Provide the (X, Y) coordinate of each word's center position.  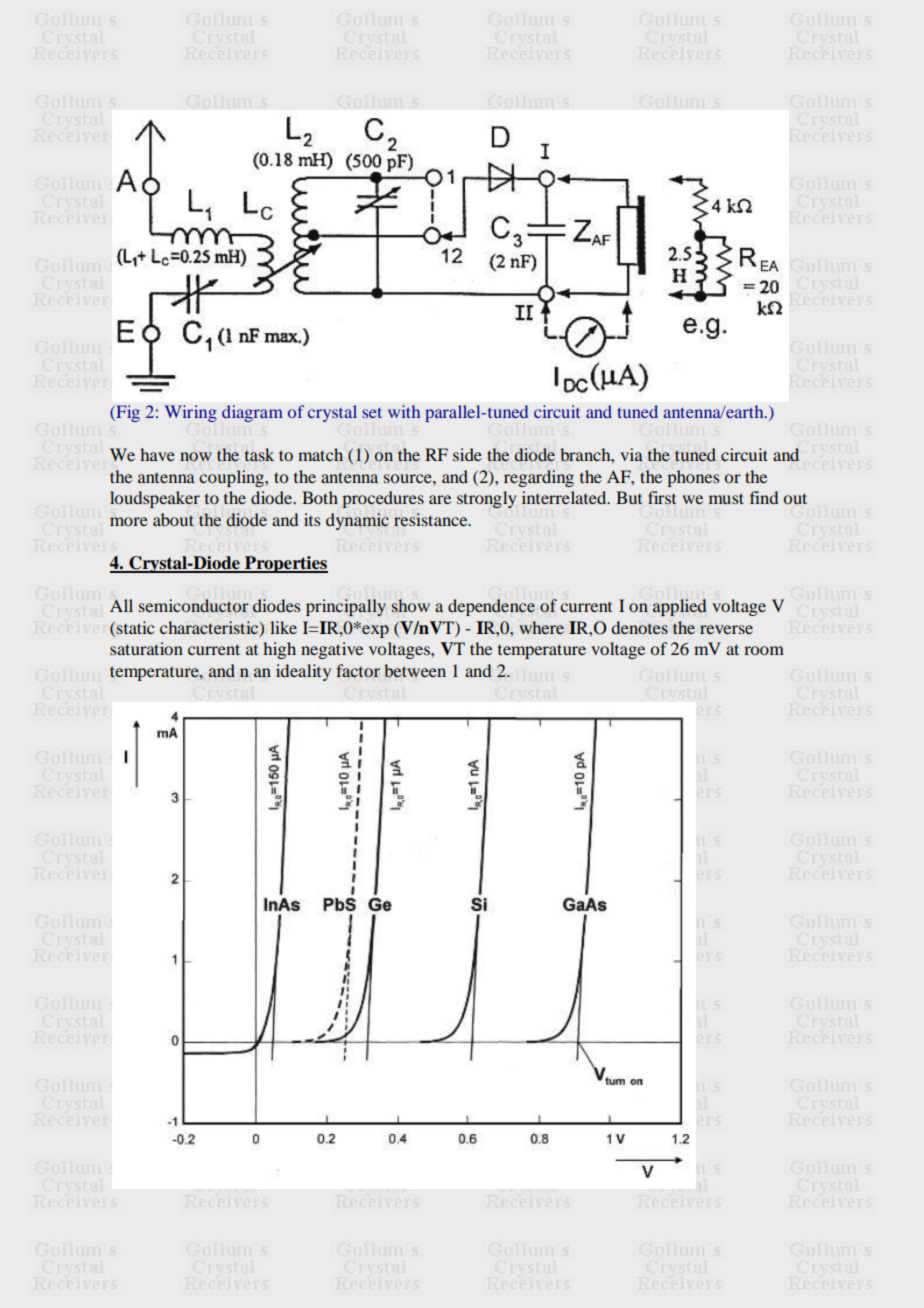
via (631, 454)
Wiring (191, 413)
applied (680, 607)
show (411, 605)
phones (693, 478)
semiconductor (194, 605)
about (173, 519)
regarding (539, 478)
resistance (432, 520)
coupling (232, 478)
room (764, 650)
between (415, 671)
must (726, 498)
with (404, 411)
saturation (146, 648)
